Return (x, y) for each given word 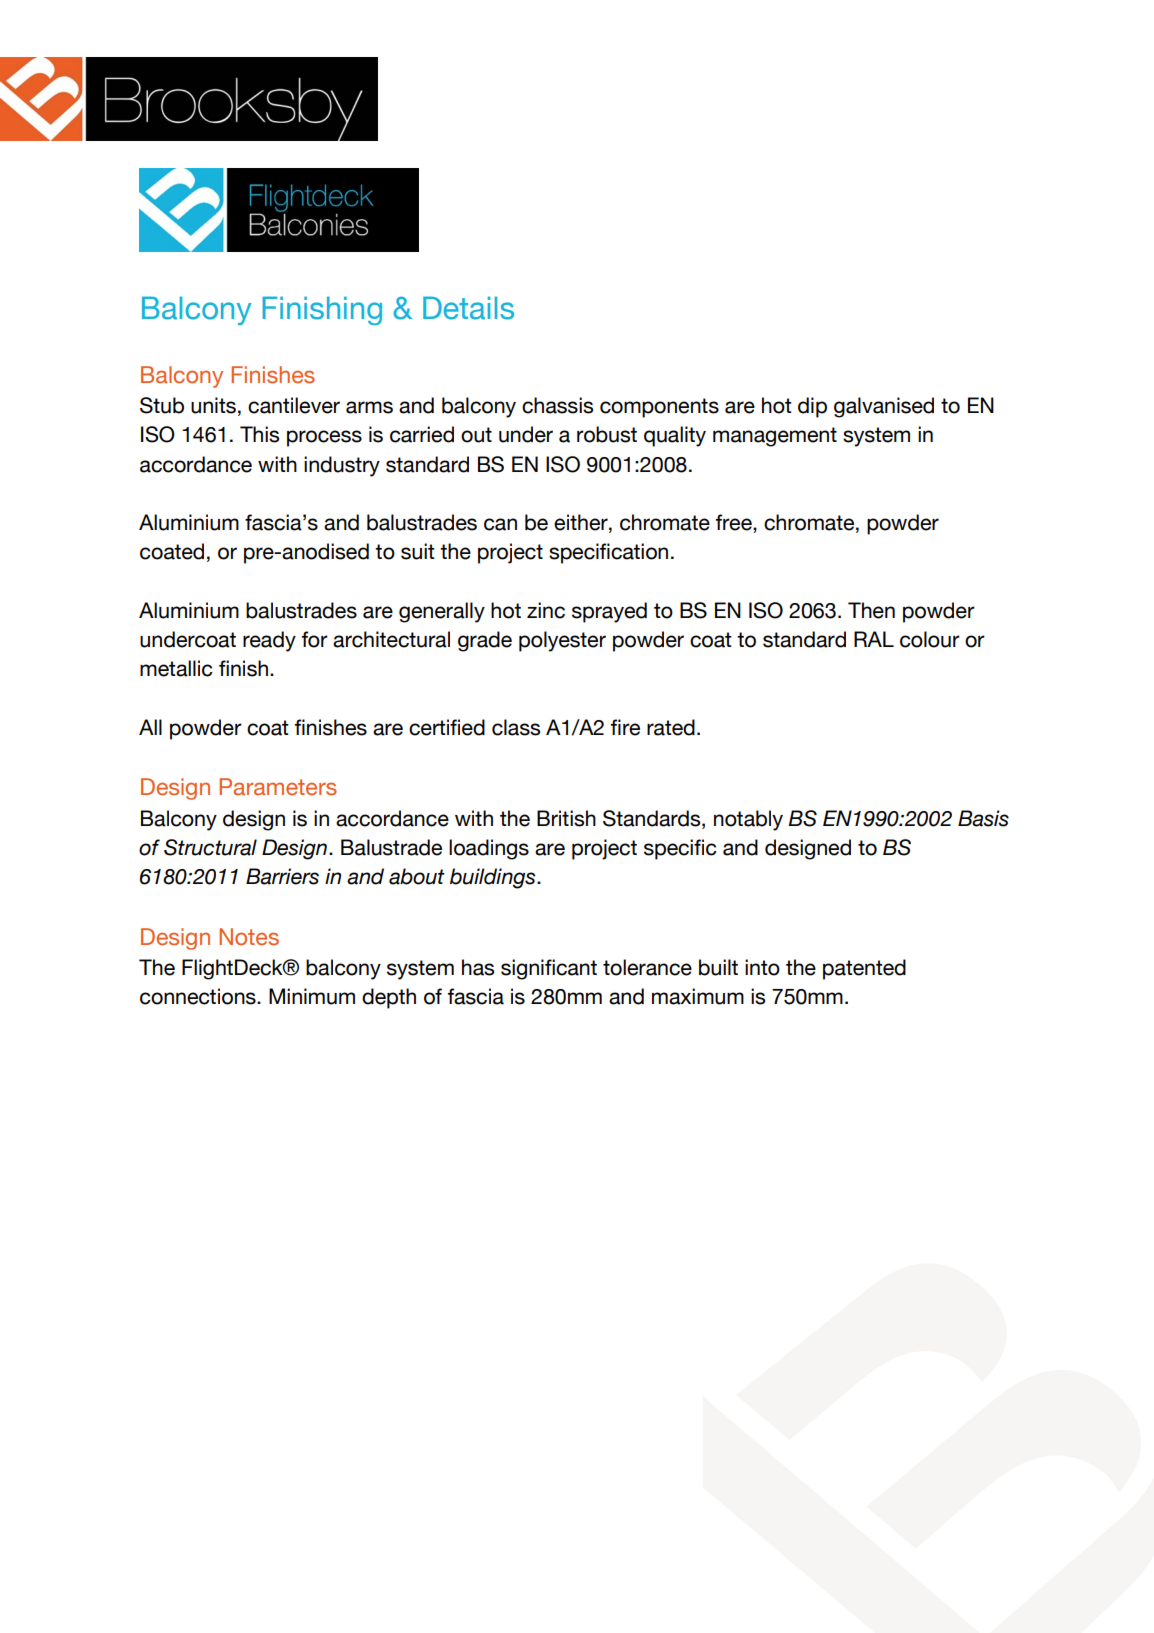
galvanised (884, 407)
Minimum (312, 996)
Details (468, 308)
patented (864, 969)
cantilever (294, 405)
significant (549, 969)
